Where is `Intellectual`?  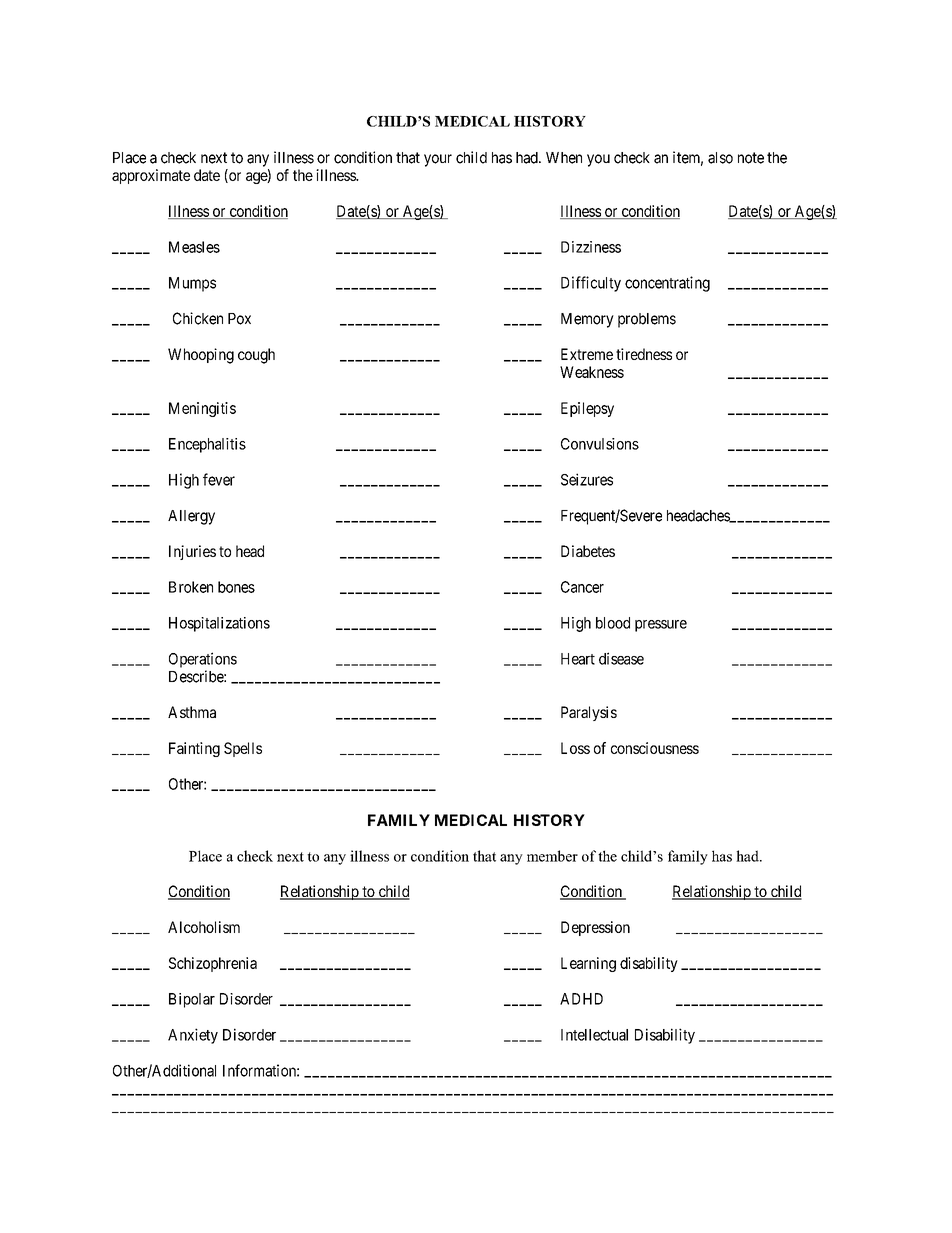
Intellectual is located at coordinates (594, 1035).
